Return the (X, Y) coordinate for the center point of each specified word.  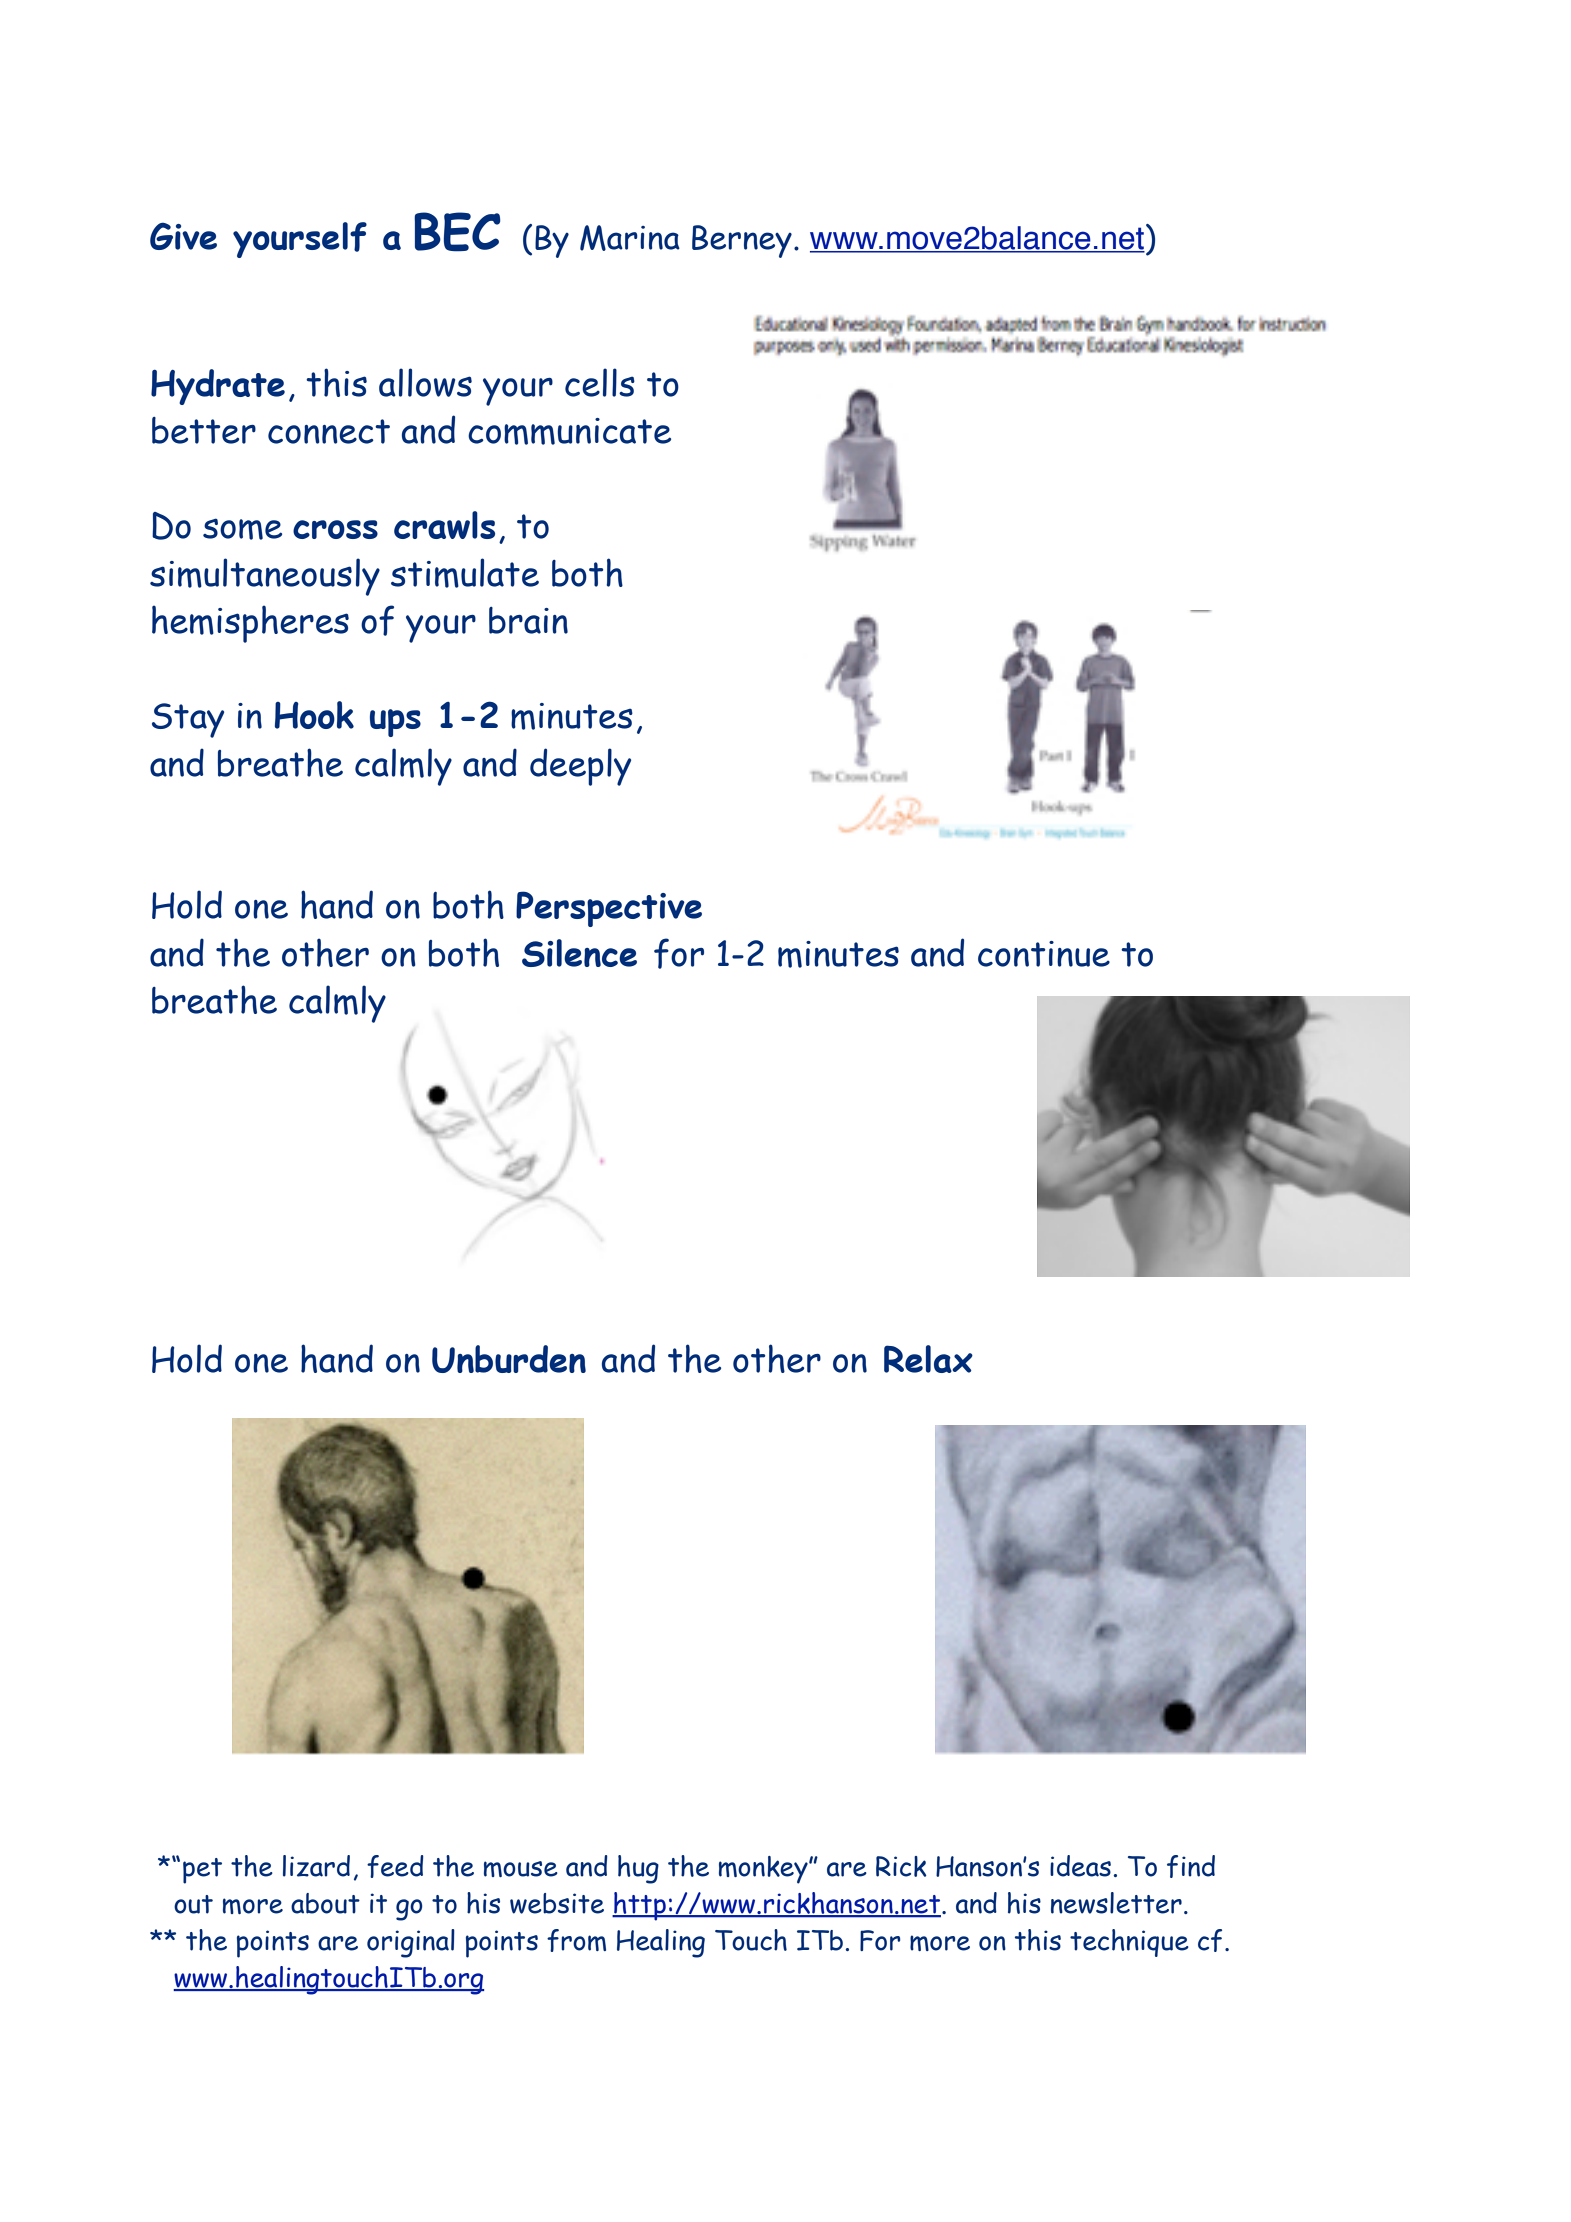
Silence (579, 953)
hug (638, 1869)
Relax (928, 1359)
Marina (630, 238)
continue (1044, 954)
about (325, 1903)
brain (528, 620)
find (1191, 1866)
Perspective (609, 909)
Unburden (509, 1359)
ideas (1080, 1866)
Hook (314, 715)
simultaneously (265, 577)
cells (600, 382)
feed (395, 1866)
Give (183, 236)
